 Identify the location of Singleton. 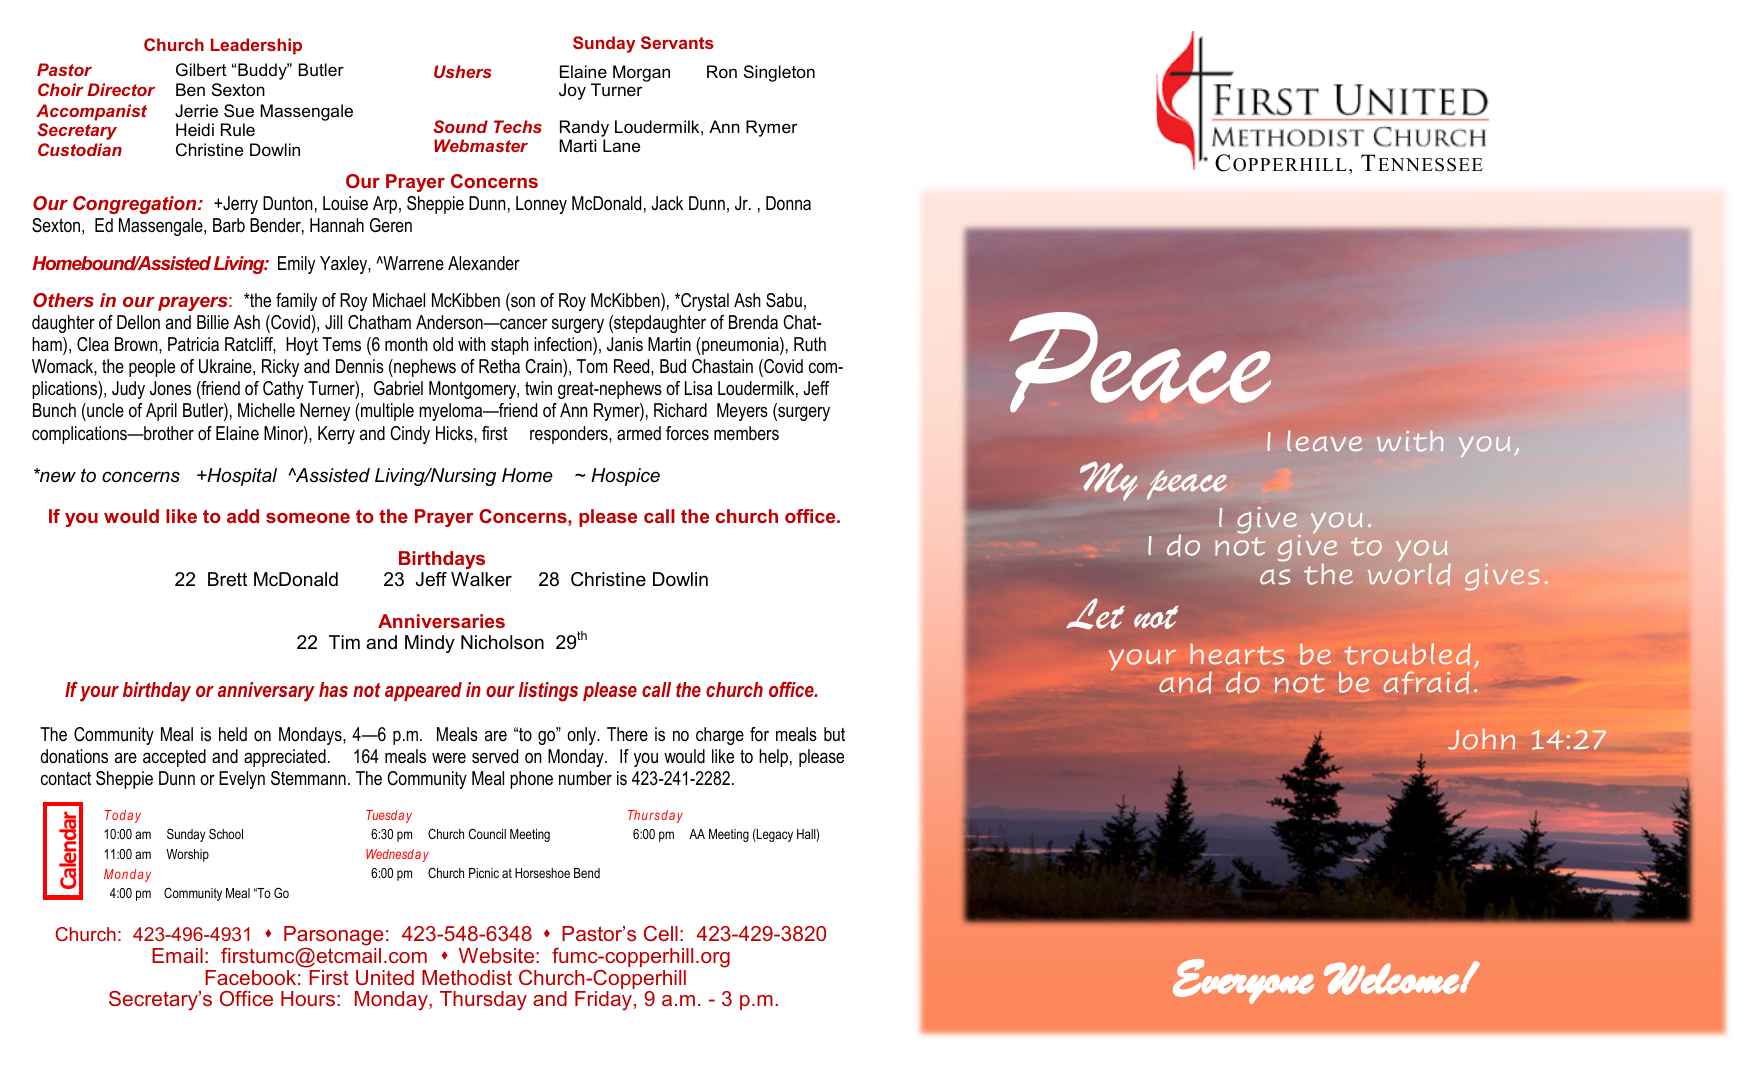
(779, 73).
